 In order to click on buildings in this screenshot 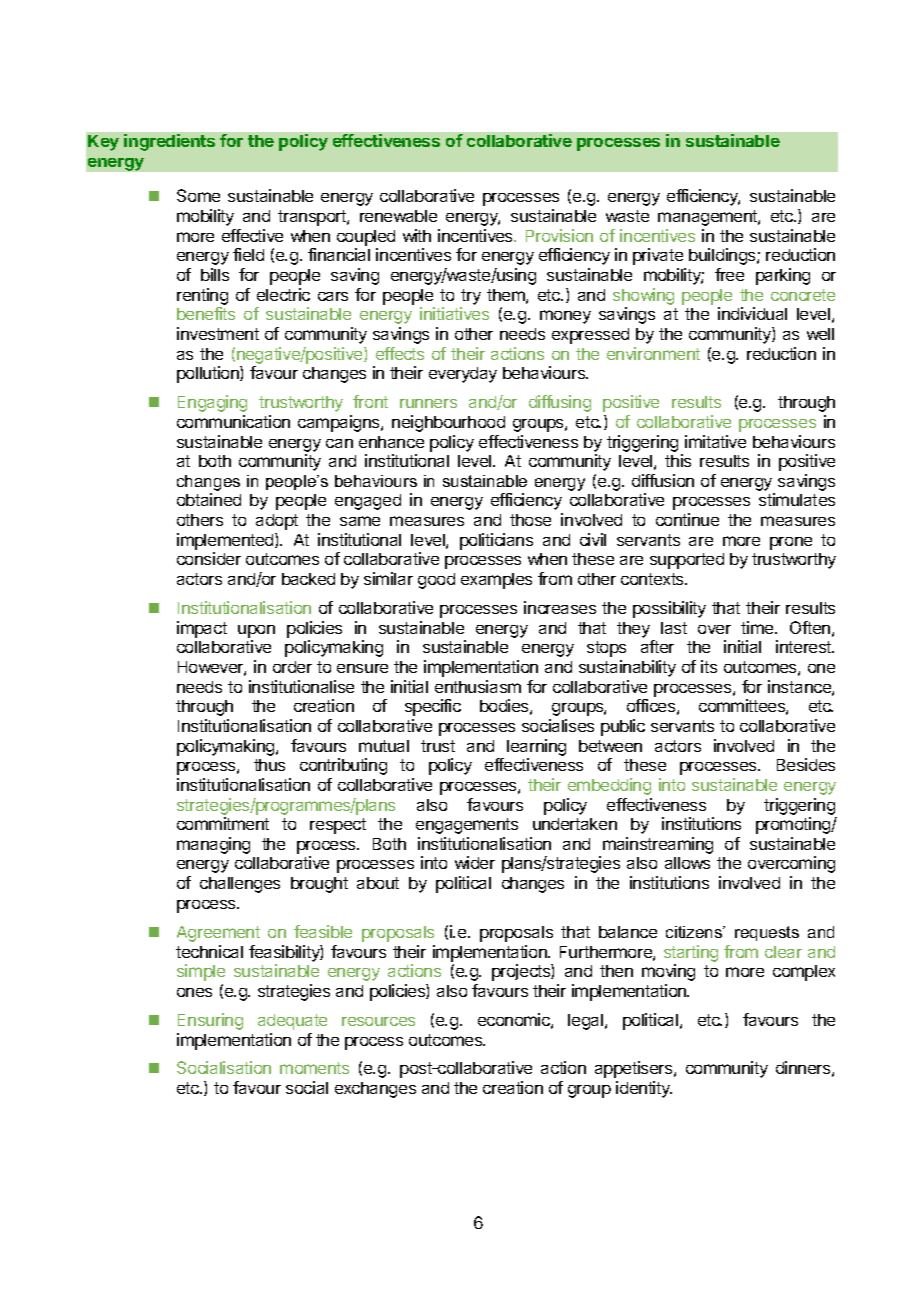, I will do `click(723, 256)`.
